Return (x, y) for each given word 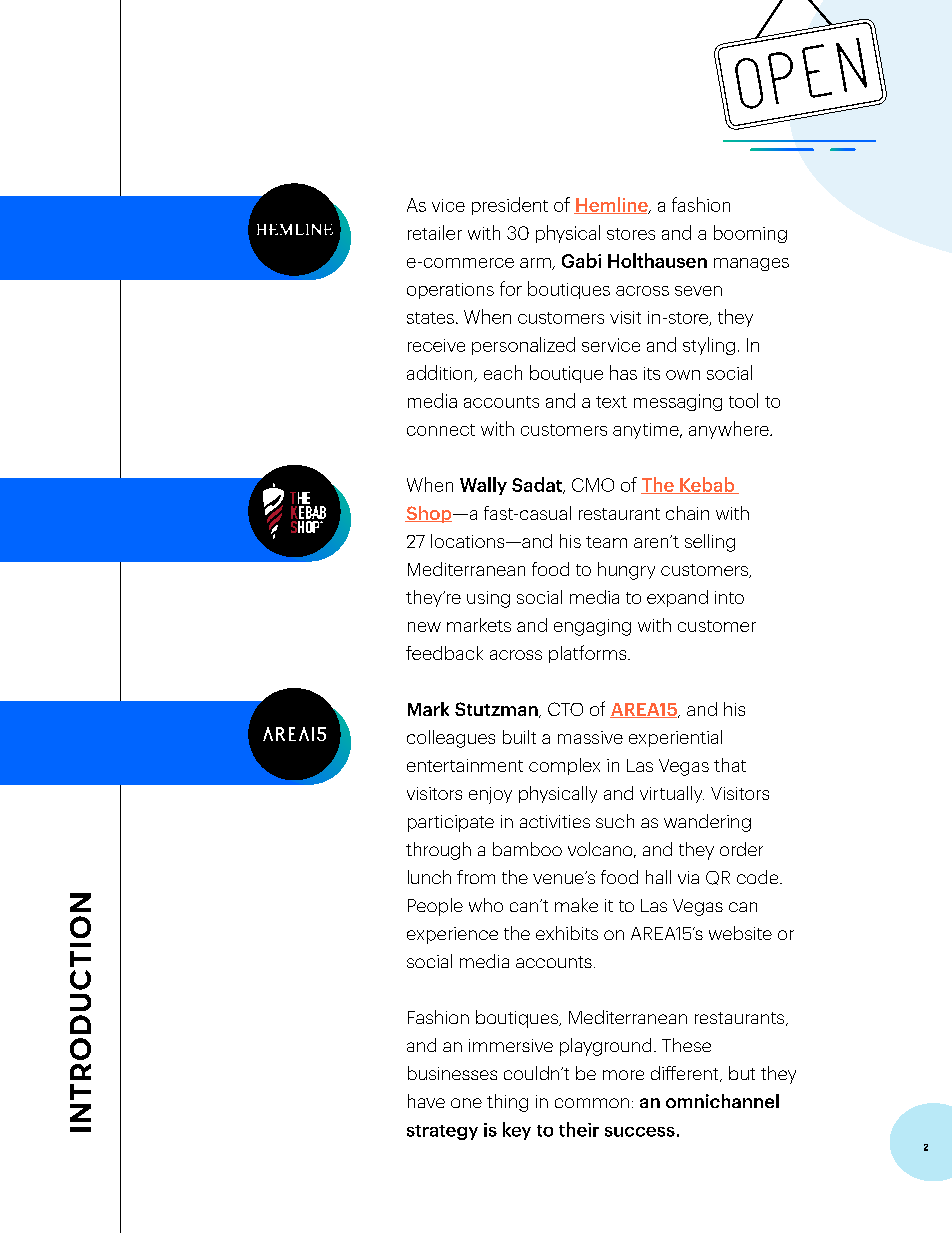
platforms (589, 654)
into (729, 597)
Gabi (581, 260)
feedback (444, 653)
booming (750, 234)
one (466, 1103)
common (592, 1103)
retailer (435, 232)
